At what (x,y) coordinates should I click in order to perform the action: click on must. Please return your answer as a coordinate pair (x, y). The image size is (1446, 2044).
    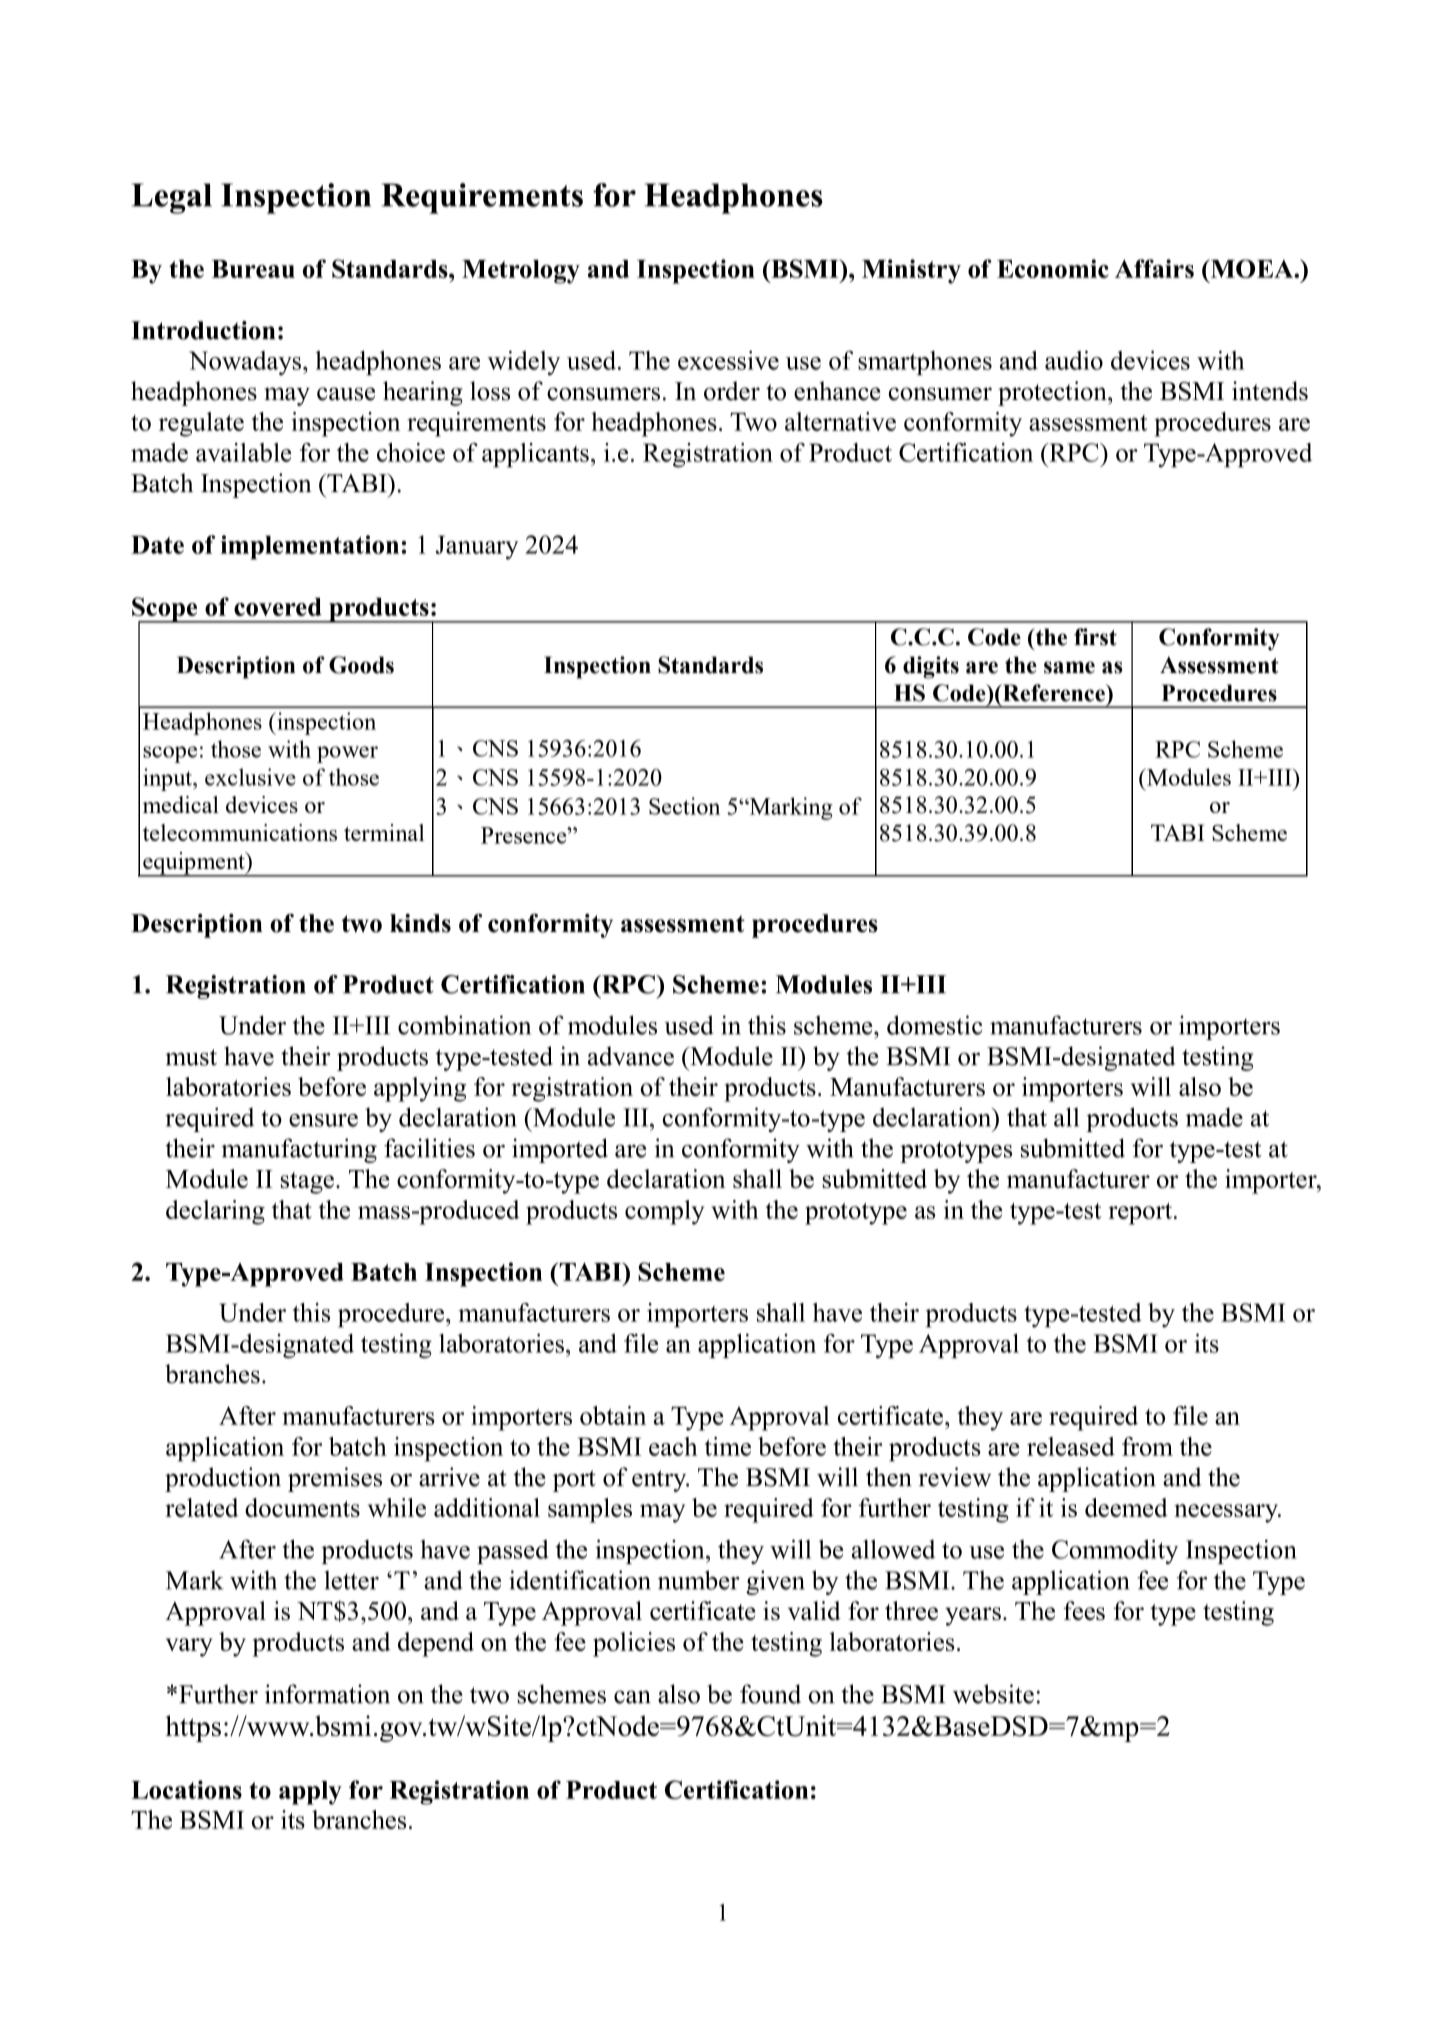
    Looking at the image, I should click on (191, 1057).
